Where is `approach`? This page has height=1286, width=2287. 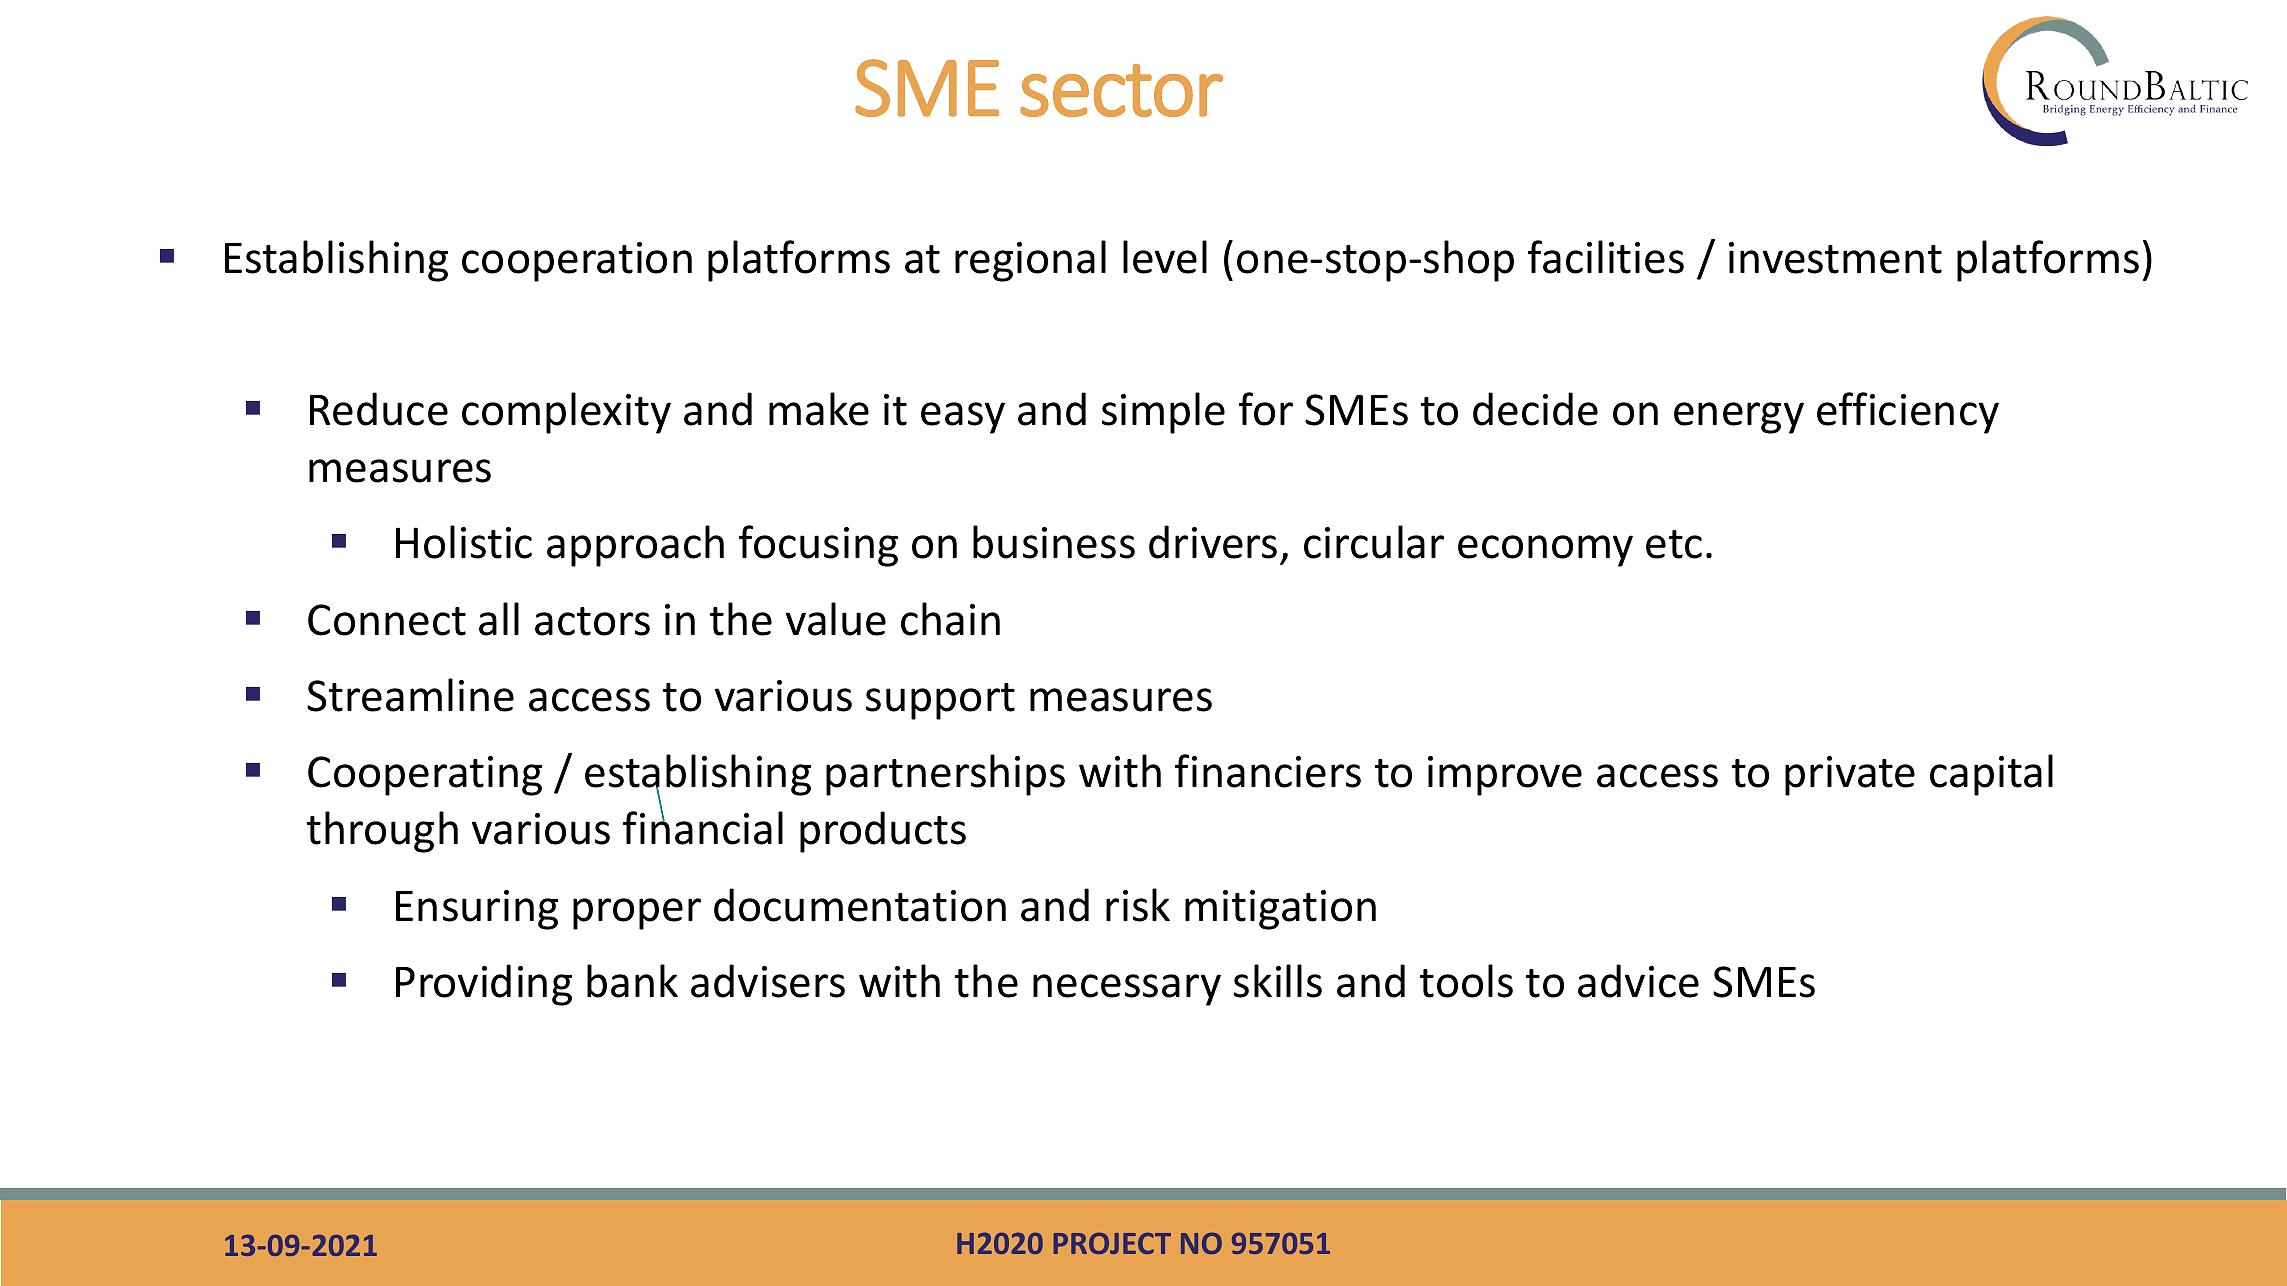 approach is located at coordinates (635, 546).
